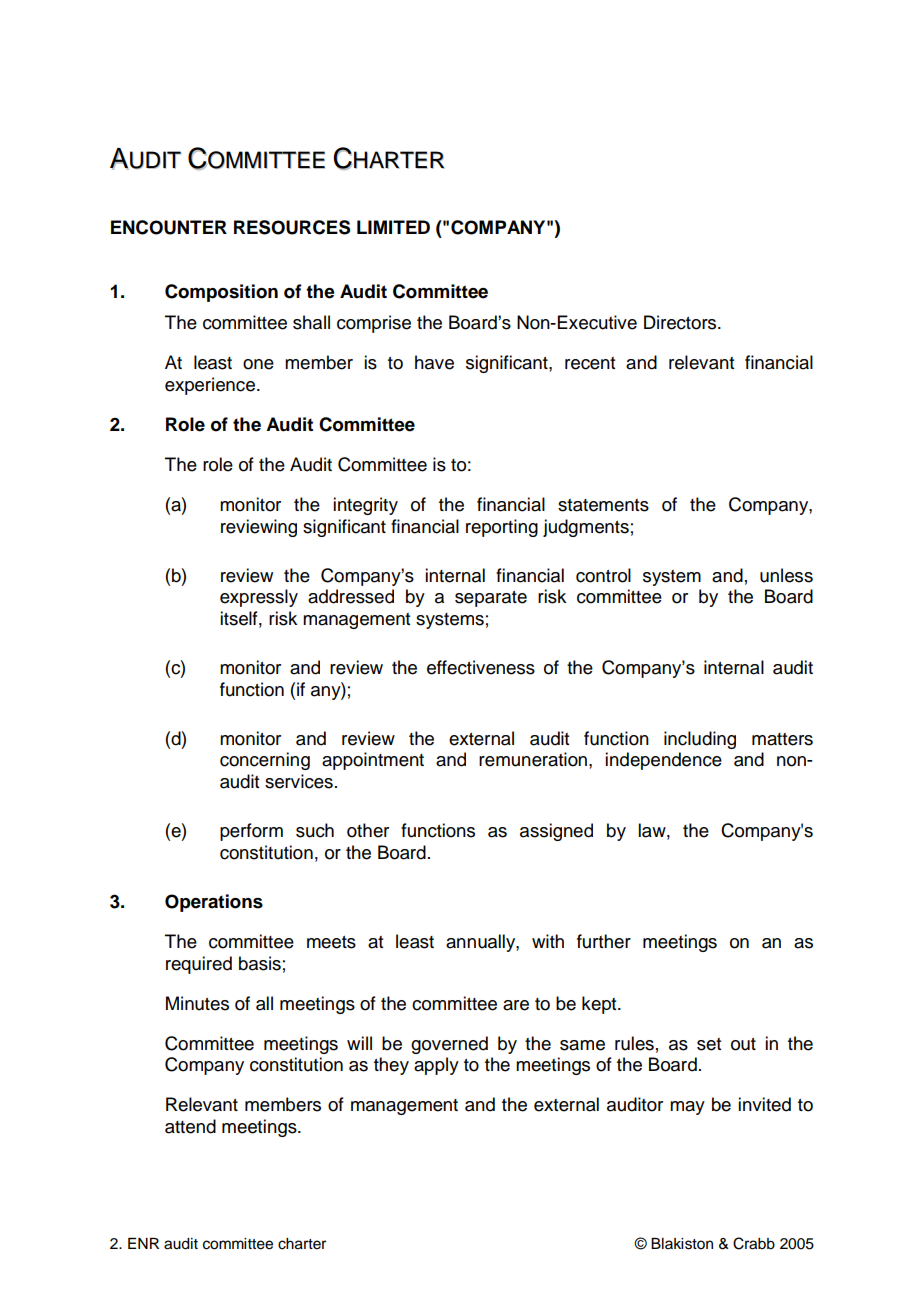  I want to click on Directors, so click(681, 322).
